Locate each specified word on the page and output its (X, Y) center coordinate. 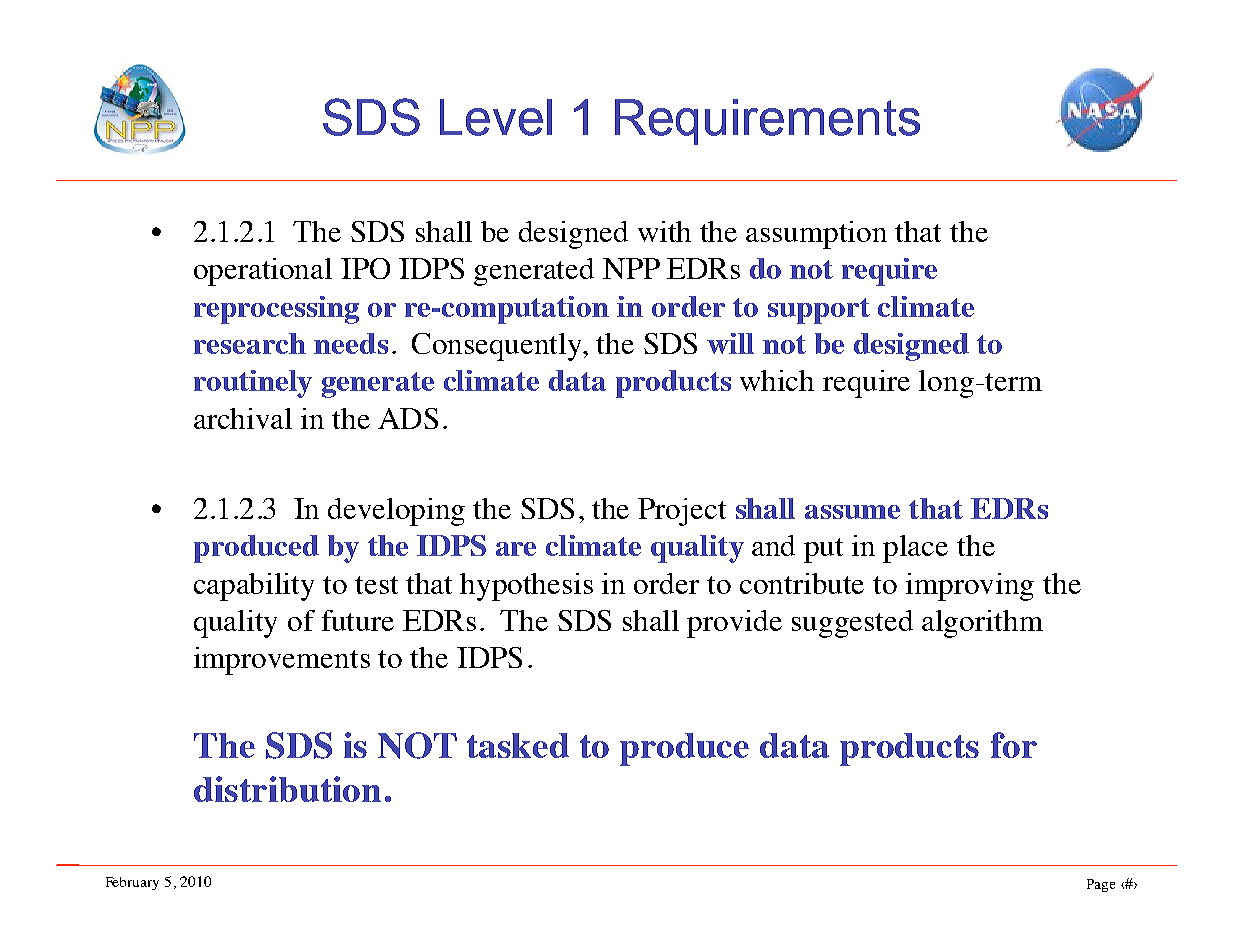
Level (496, 117)
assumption (816, 235)
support (819, 311)
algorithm (982, 624)
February (132, 883)
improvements (282, 661)
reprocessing (276, 310)
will (730, 343)
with (664, 231)
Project (682, 512)
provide (734, 624)
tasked (518, 745)
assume (852, 512)
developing (396, 512)
